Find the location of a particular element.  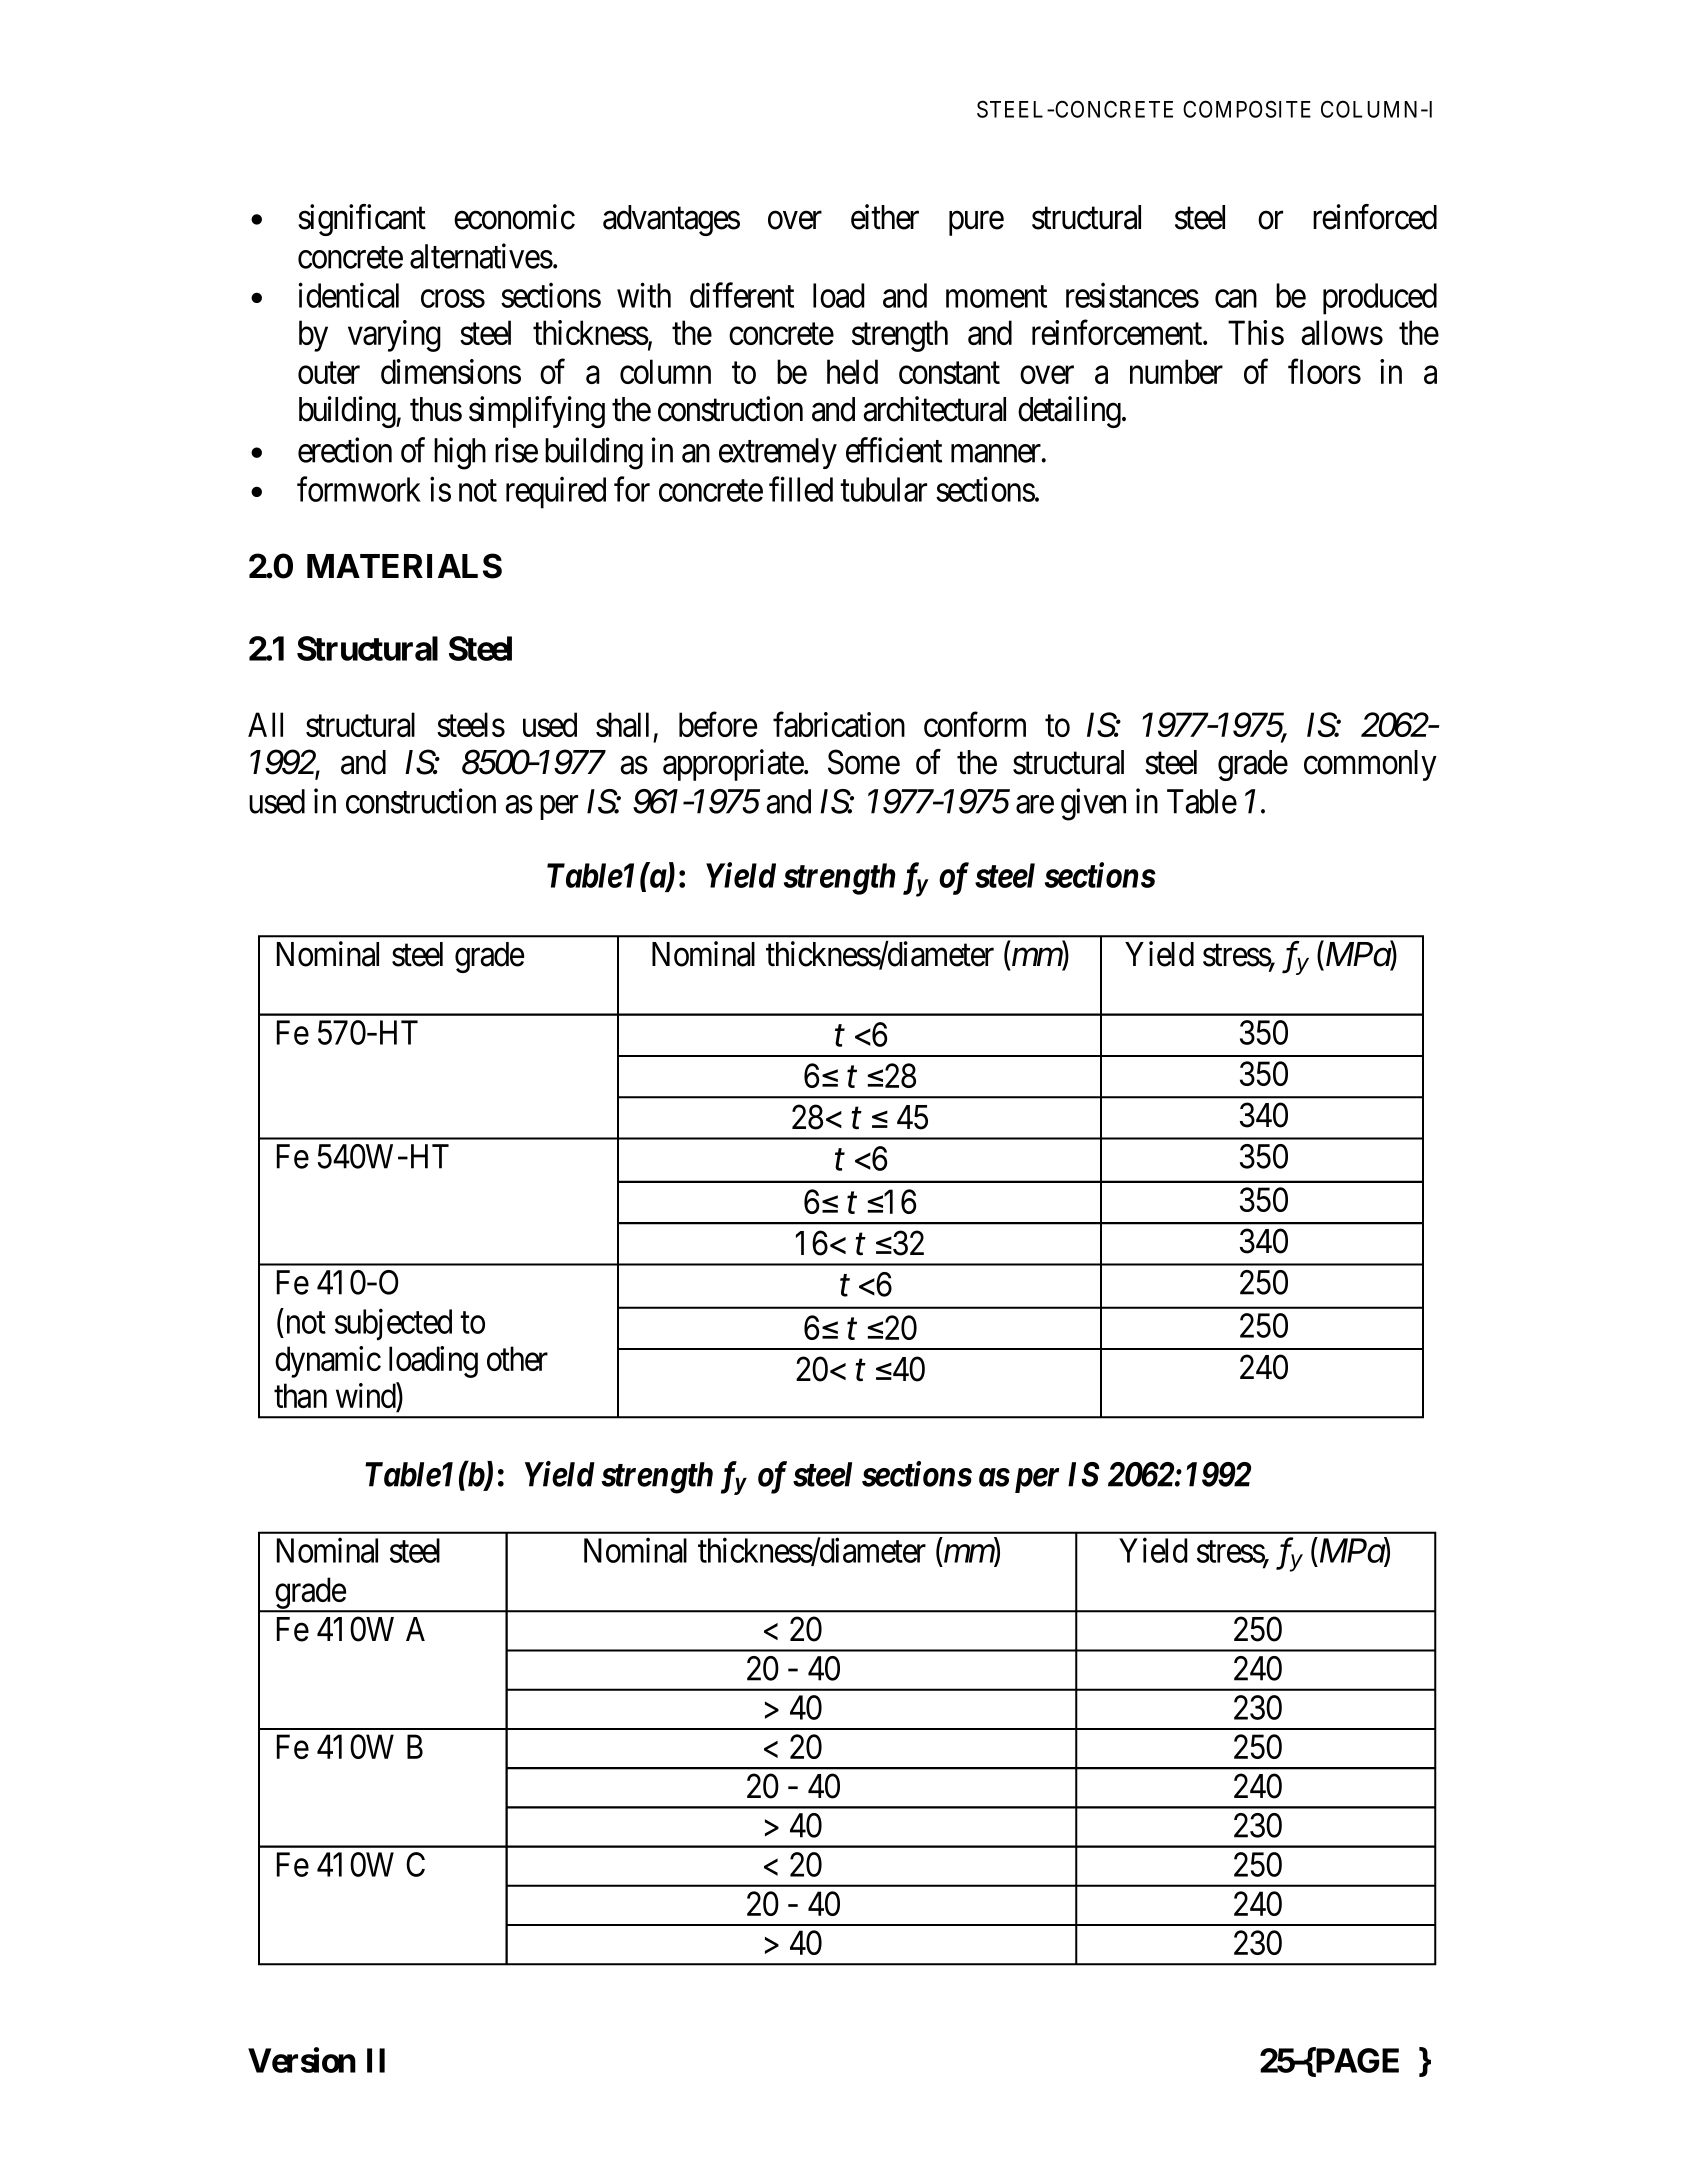

are is located at coordinates (1035, 805).
